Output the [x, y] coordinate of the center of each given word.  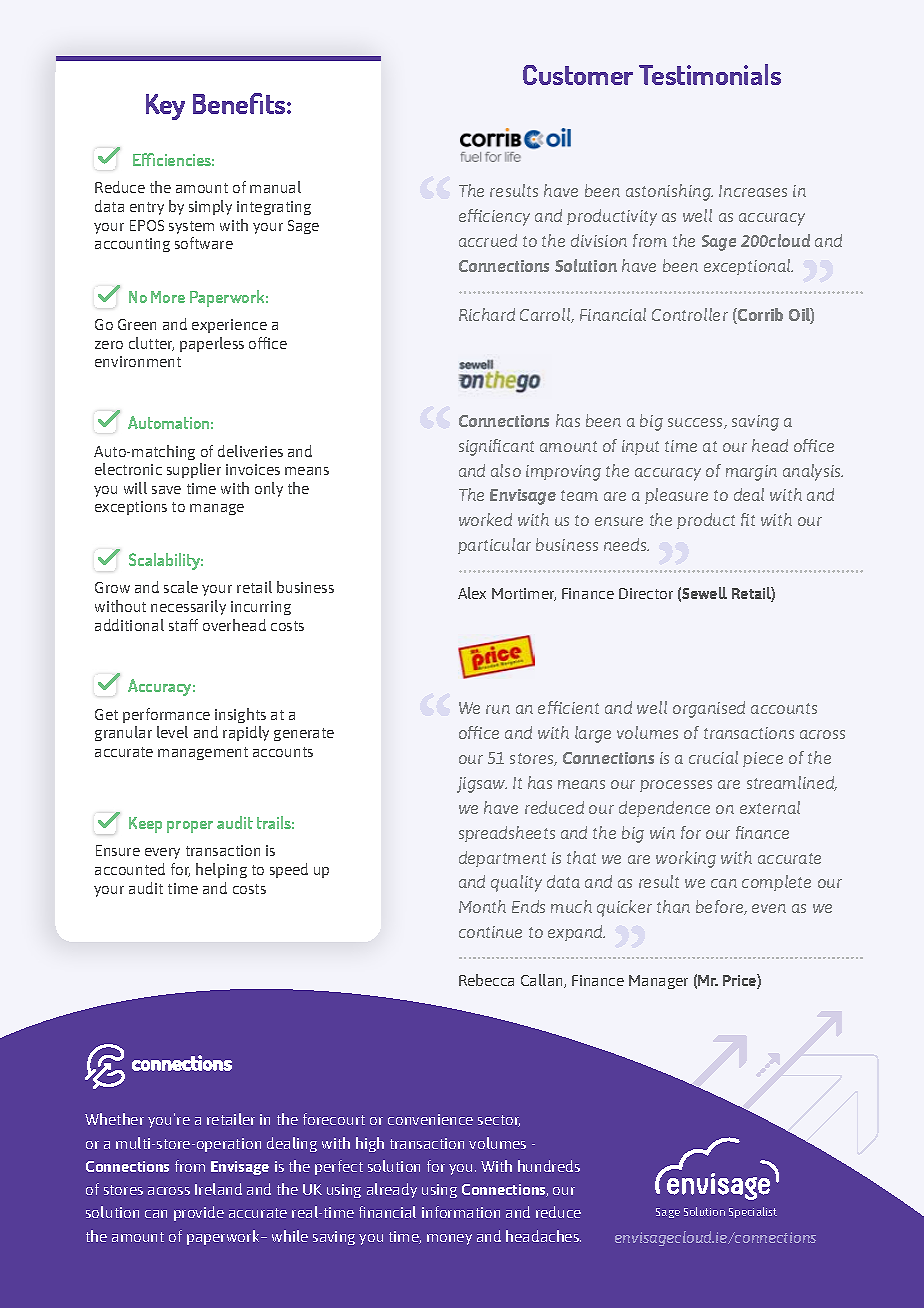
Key [165, 107]
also [506, 470]
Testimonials [710, 74]
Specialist [753, 1212]
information [461, 1212]
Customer [578, 75]
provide [199, 1213]
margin [751, 473]
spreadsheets [507, 834]
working [686, 859]
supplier [194, 470]
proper [190, 827]
